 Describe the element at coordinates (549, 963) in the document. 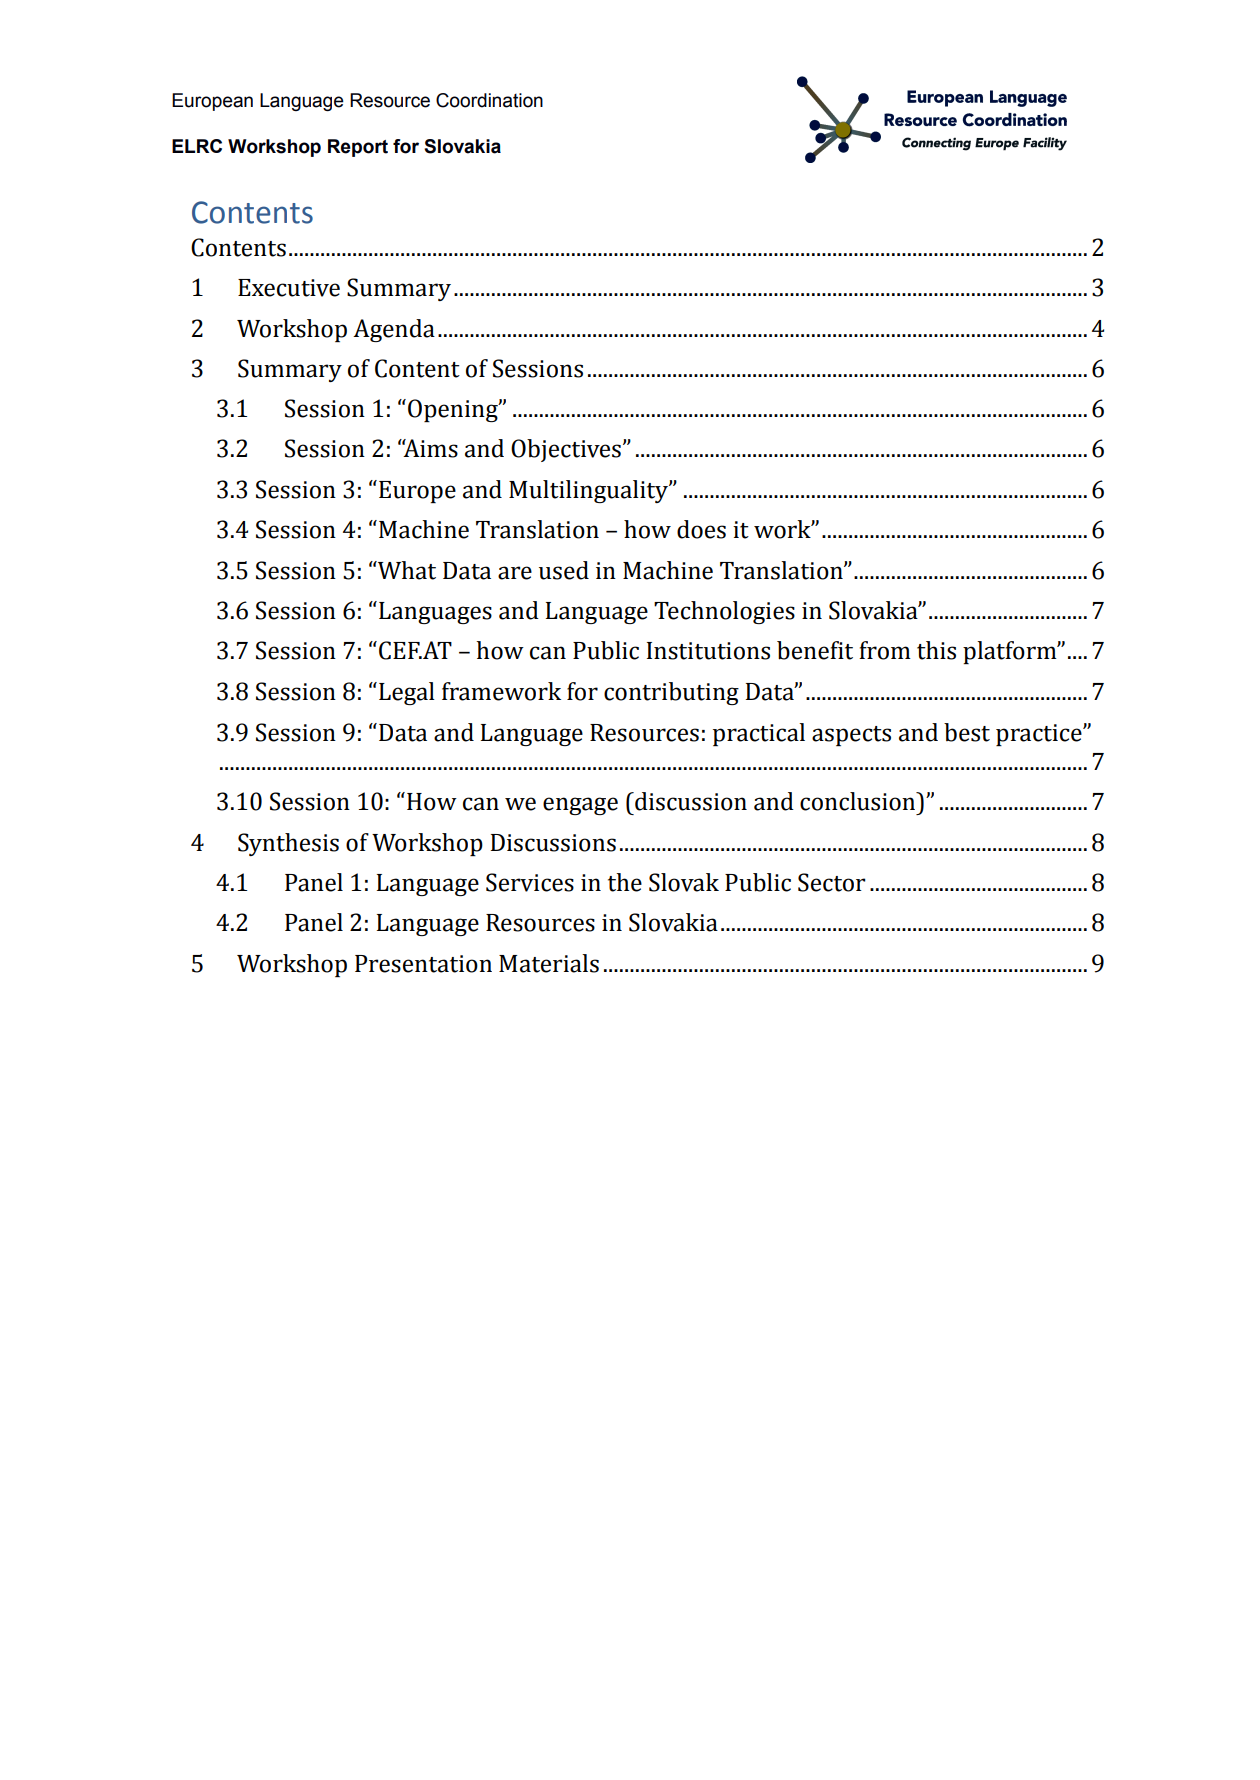

I see `Materials` at that location.
